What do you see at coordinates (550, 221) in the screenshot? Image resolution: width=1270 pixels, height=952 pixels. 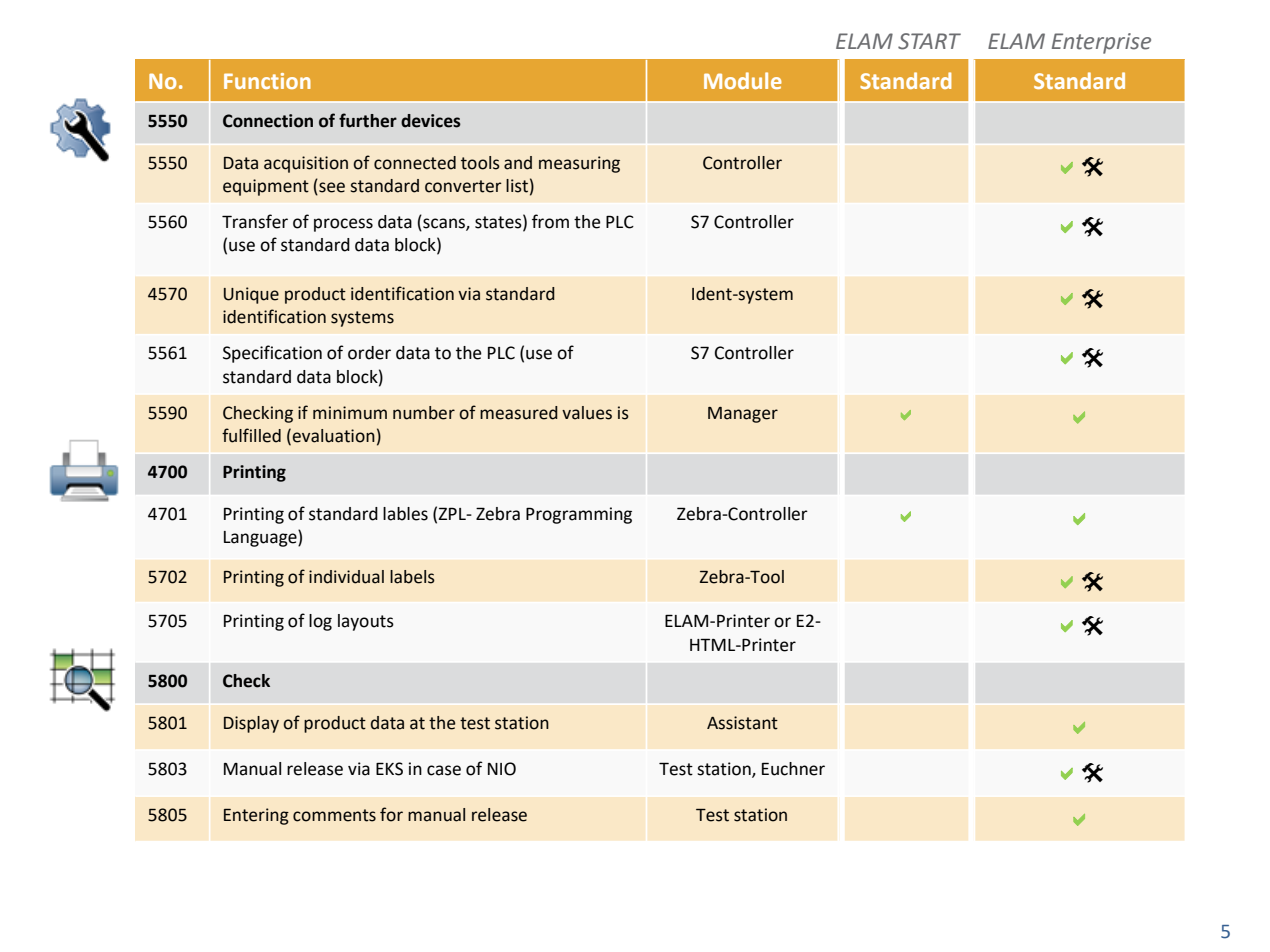 I see `from` at bounding box center [550, 221].
